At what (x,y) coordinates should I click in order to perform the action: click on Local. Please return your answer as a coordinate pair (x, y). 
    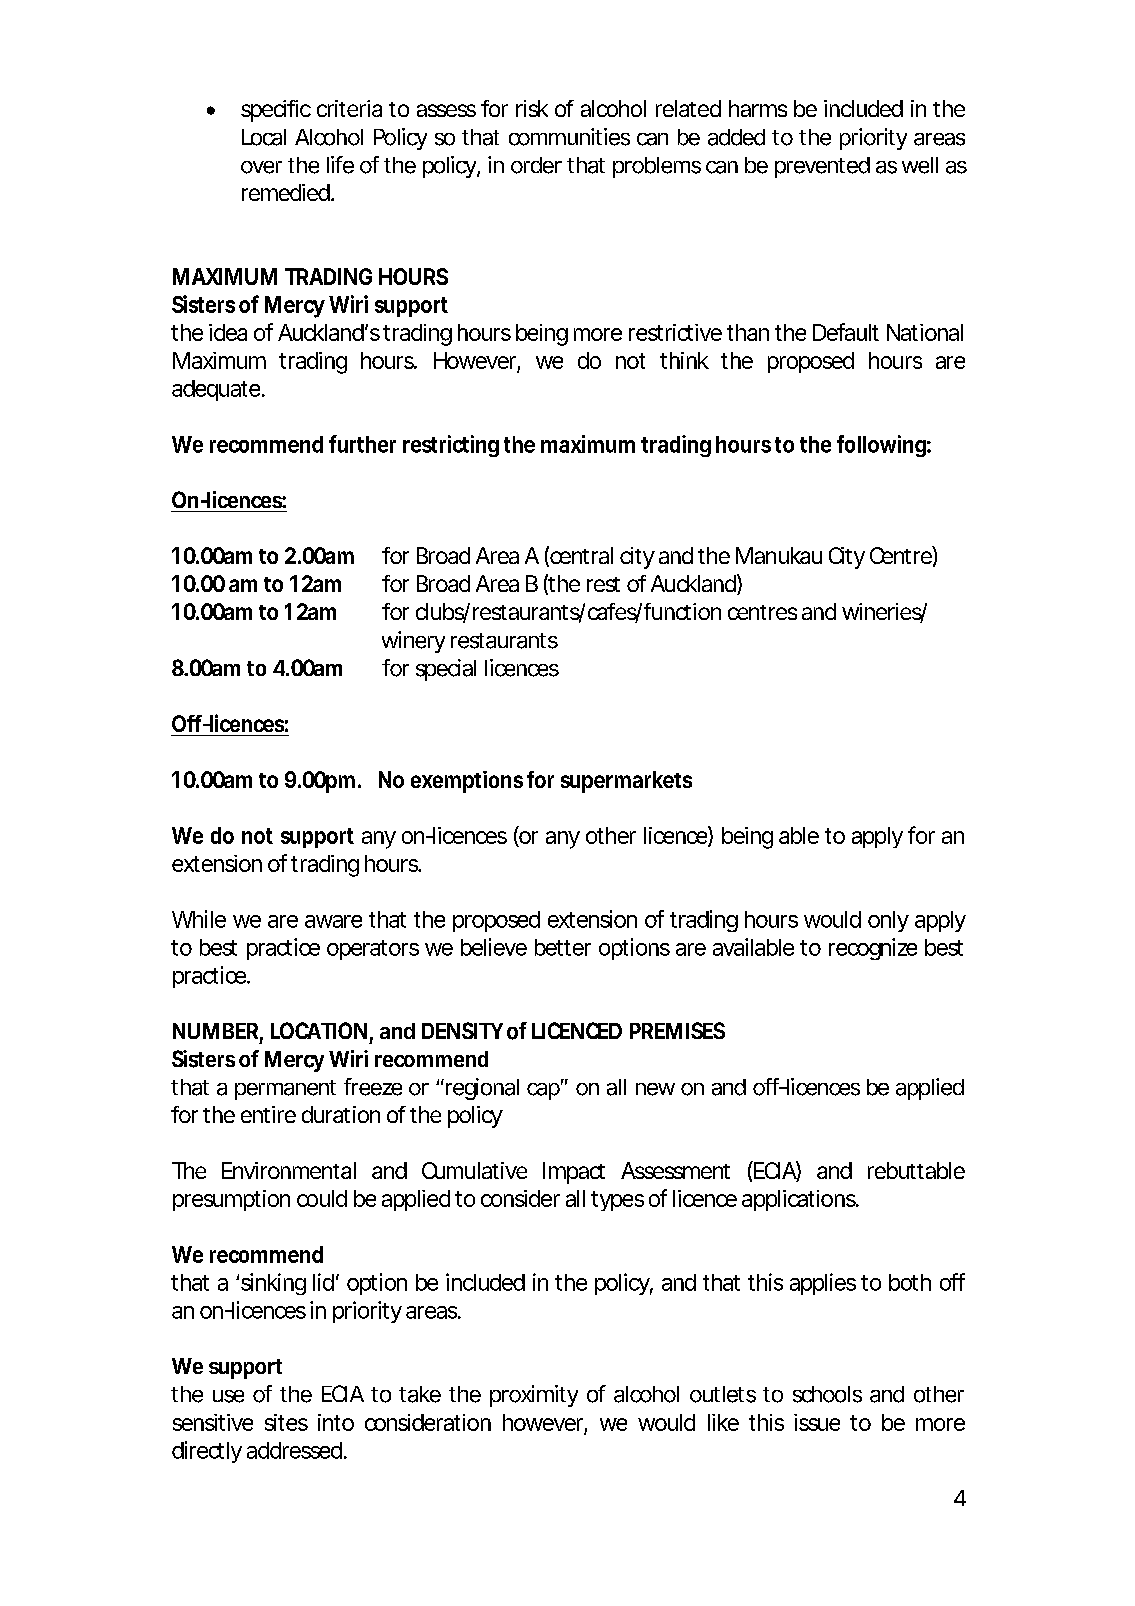
    Looking at the image, I should click on (264, 137).
